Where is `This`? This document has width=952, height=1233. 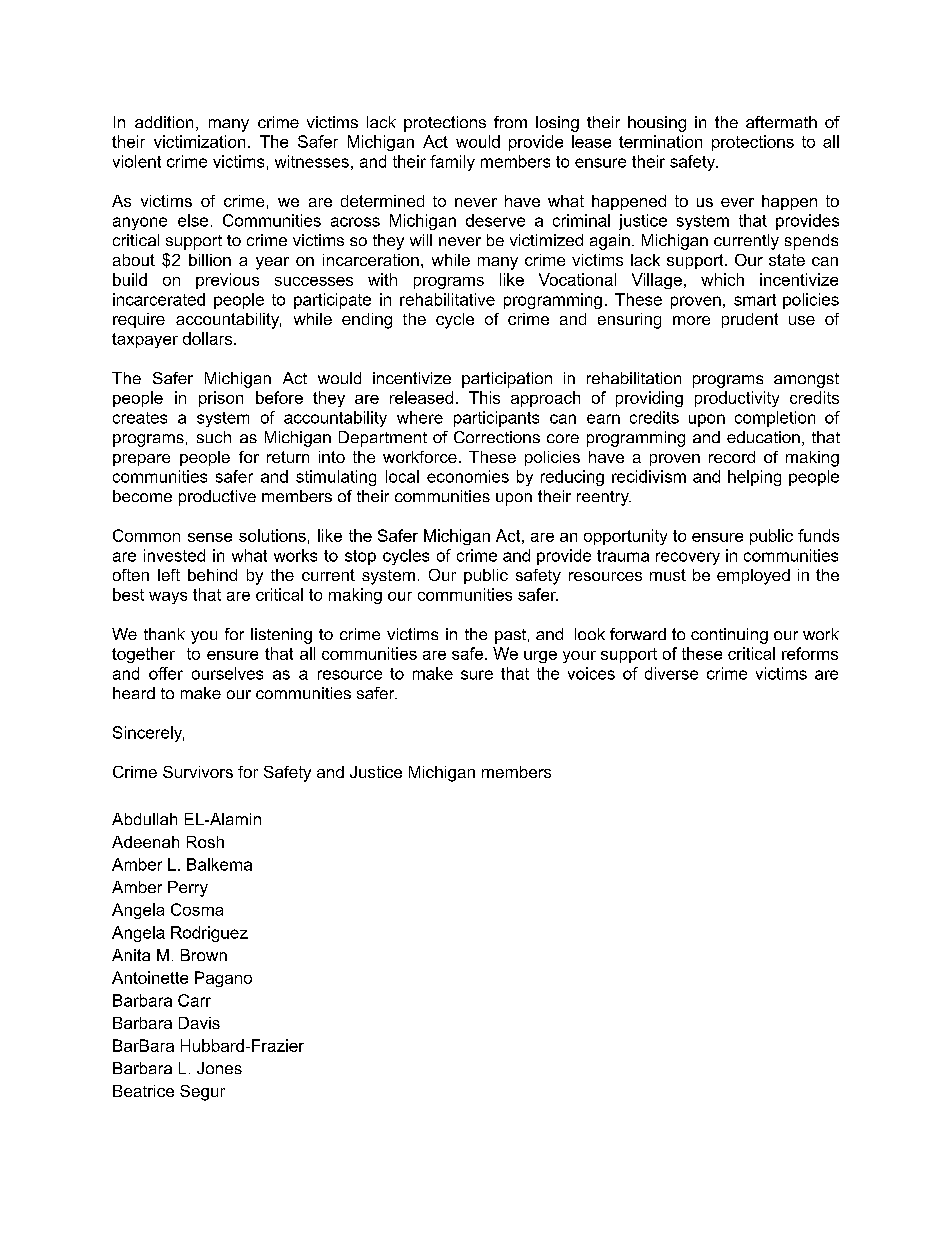
This is located at coordinates (484, 397).
